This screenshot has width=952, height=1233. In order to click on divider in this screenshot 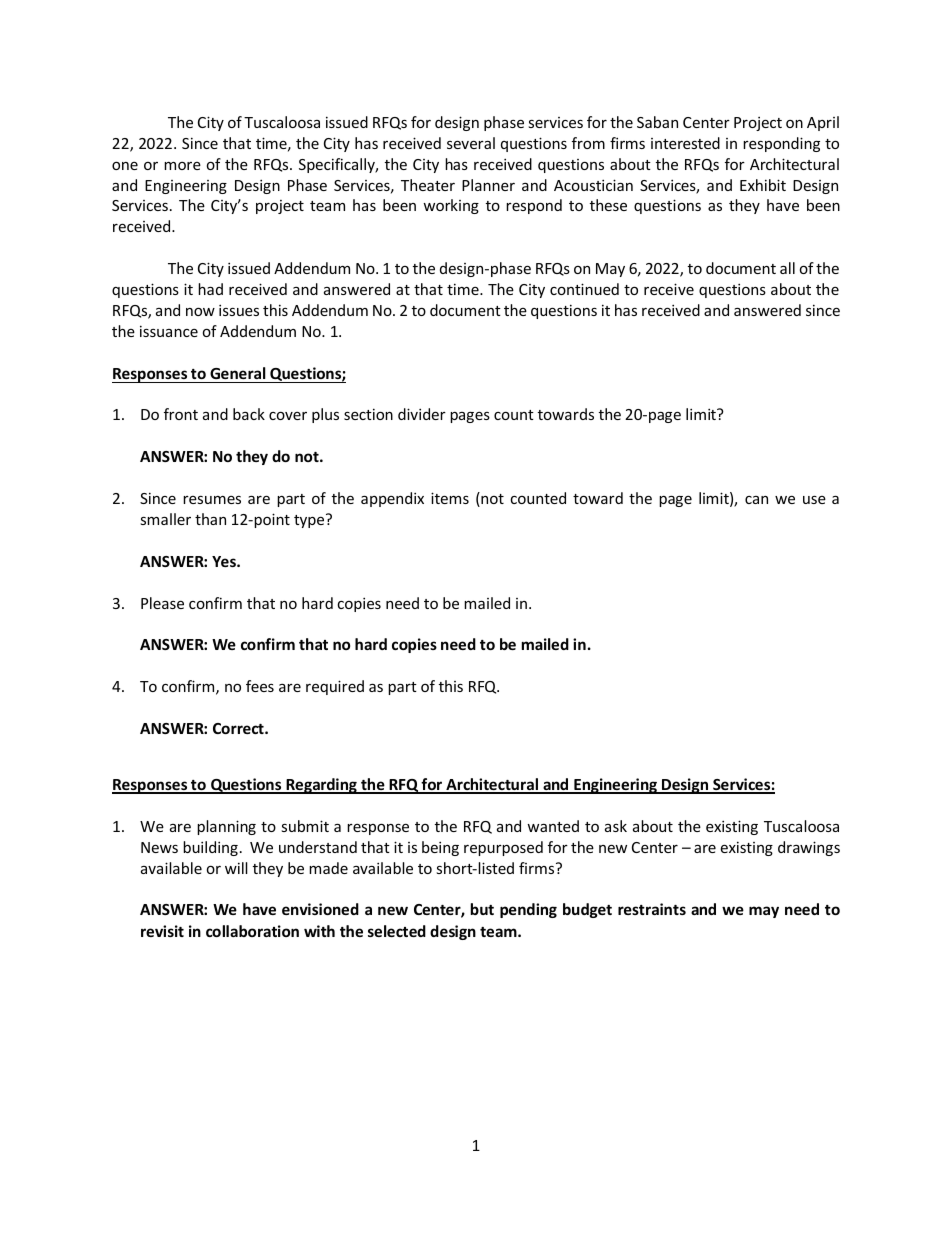, I will do `click(422, 414)`.
